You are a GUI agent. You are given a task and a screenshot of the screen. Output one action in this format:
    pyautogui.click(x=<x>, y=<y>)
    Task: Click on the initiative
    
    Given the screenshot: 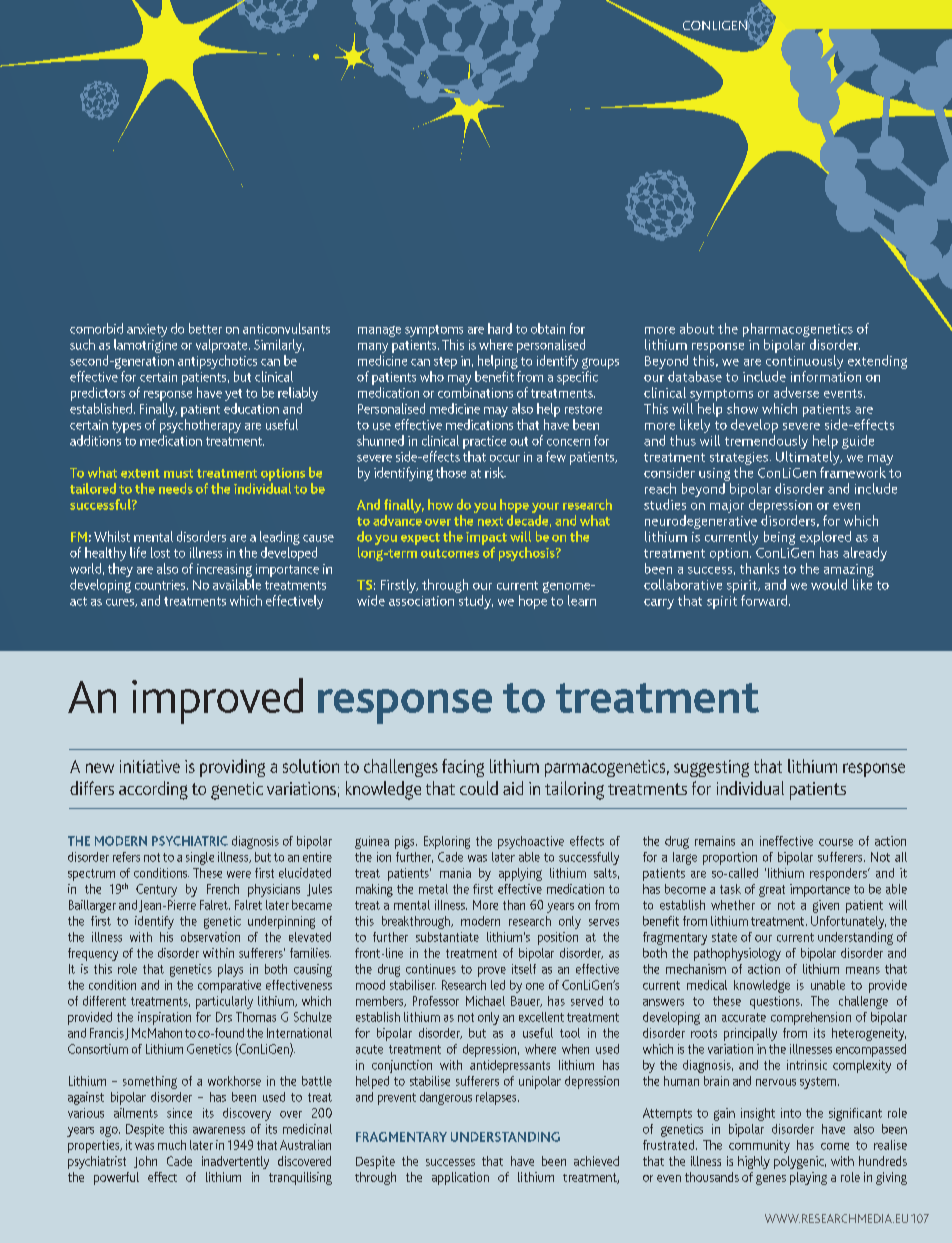 What is the action you would take?
    pyautogui.click(x=150, y=766)
